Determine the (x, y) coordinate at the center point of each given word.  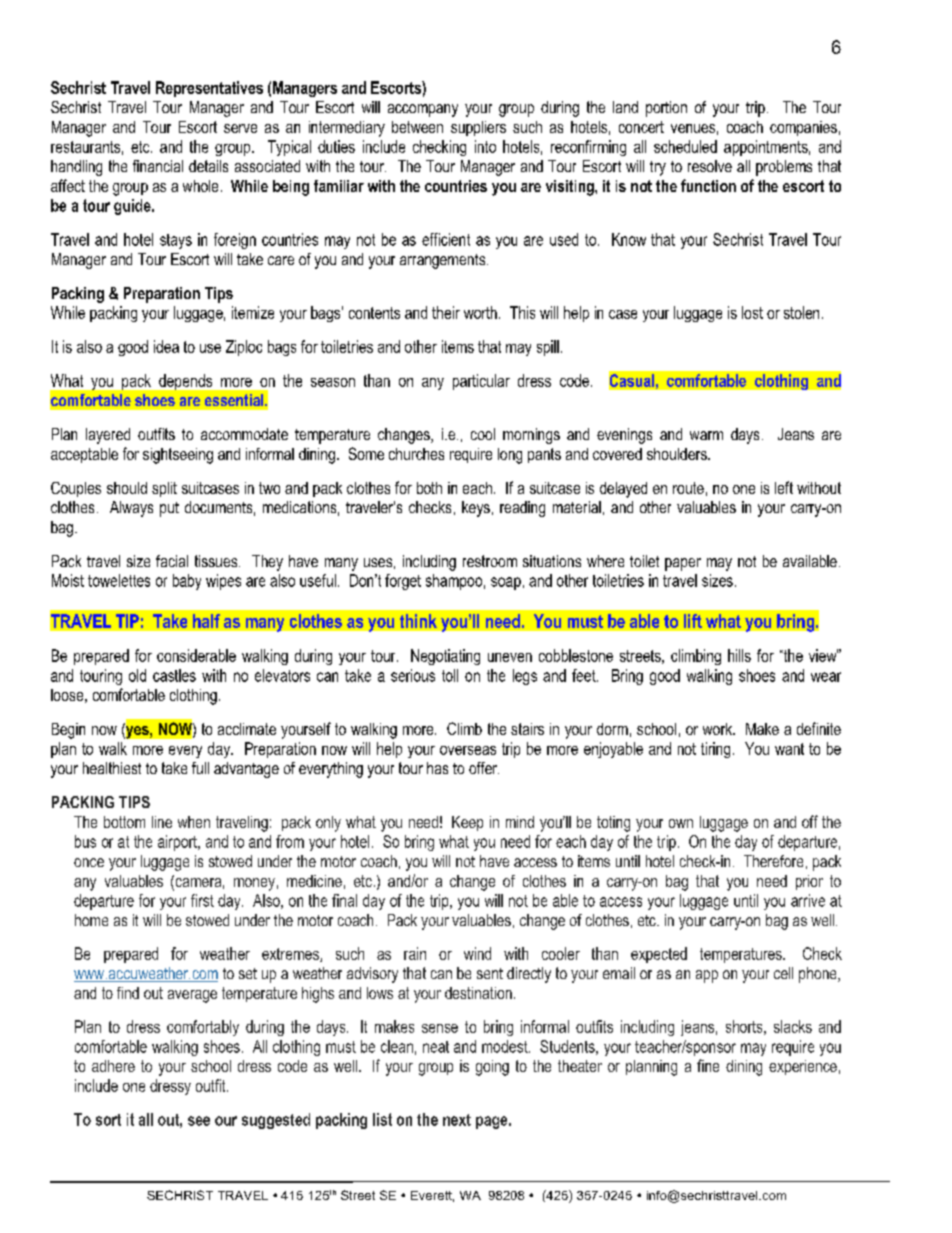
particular (481, 382)
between (417, 127)
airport (178, 843)
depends (185, 382)
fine (708, 1065)
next (457, 1120)
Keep (467, 823)
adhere (113, 1066)
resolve (710, 166)
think (418, 621)
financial (158, 166)
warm (706, 435)
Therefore (773, 861)
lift (693, 621)
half (206, 621)
